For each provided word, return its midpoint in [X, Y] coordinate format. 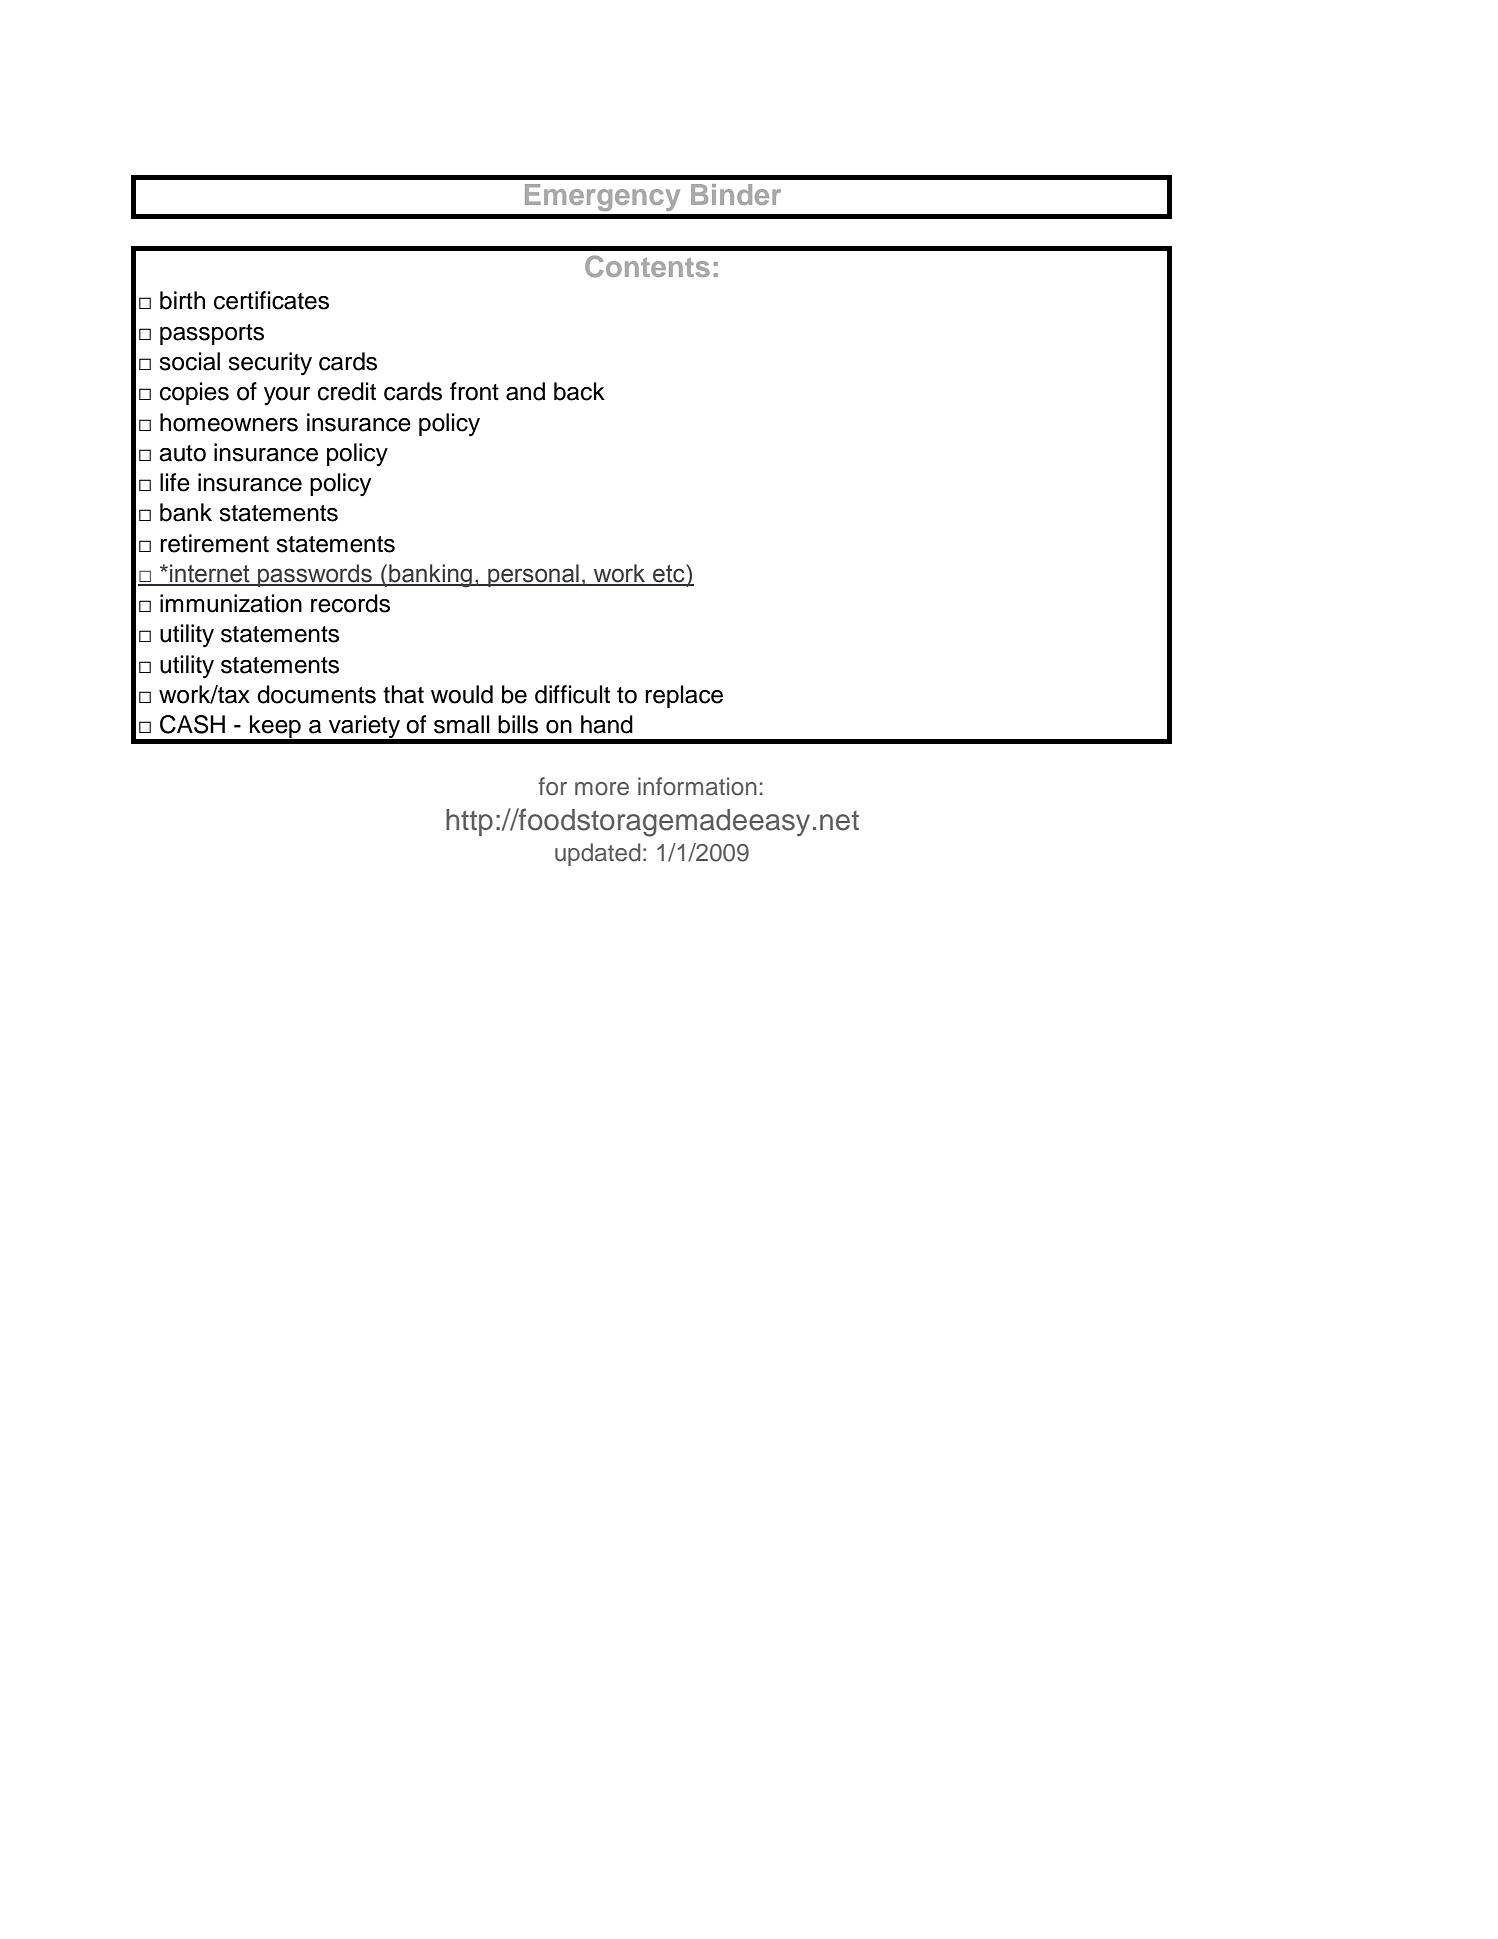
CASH [192, 724]
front [474, 391]
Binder [736, 194]
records [350, 603]
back [579, 391]
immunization [231, 603]
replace [684, 696]
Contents [647, 266]
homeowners [229, 422]
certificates [271, 300]
